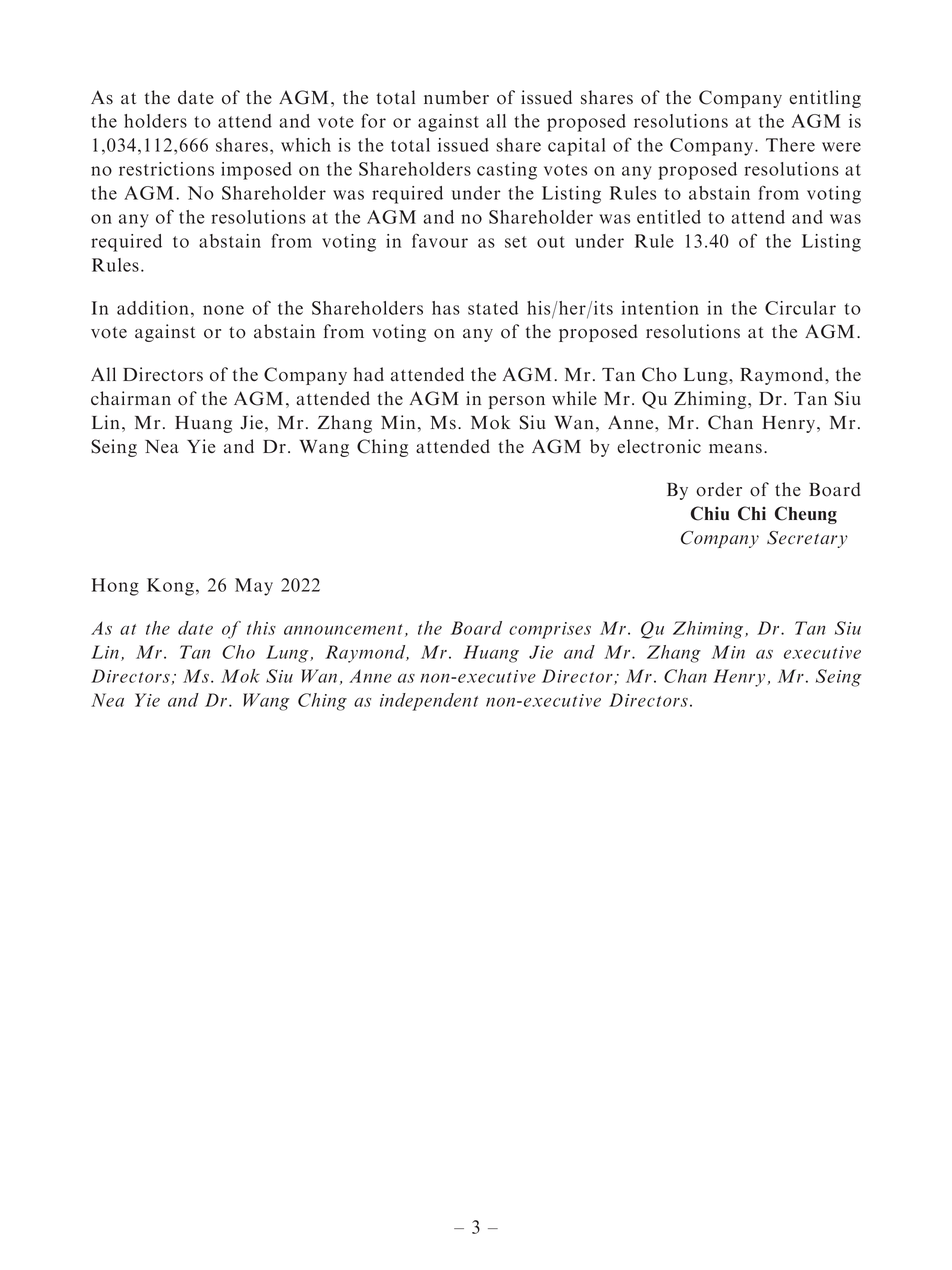 The width and height of the image is (952, 1270). Describe the element at coordinates (261, 628) in the image. I see `this` at that location.
